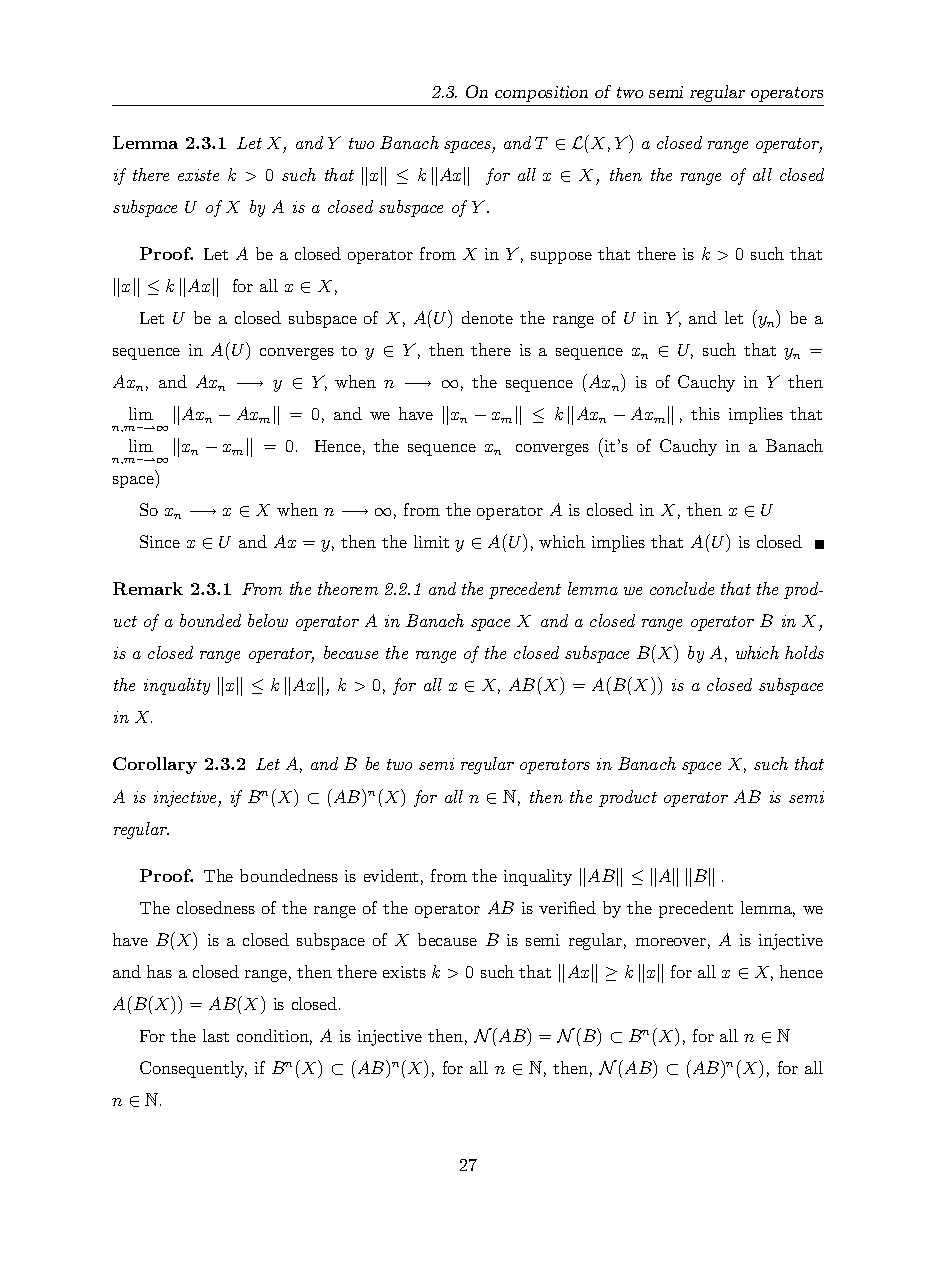 This screenshot has width=936, height=1288. Describe the element at coordinates (431, 541) in the screenshot. I see `limit` at that location.
